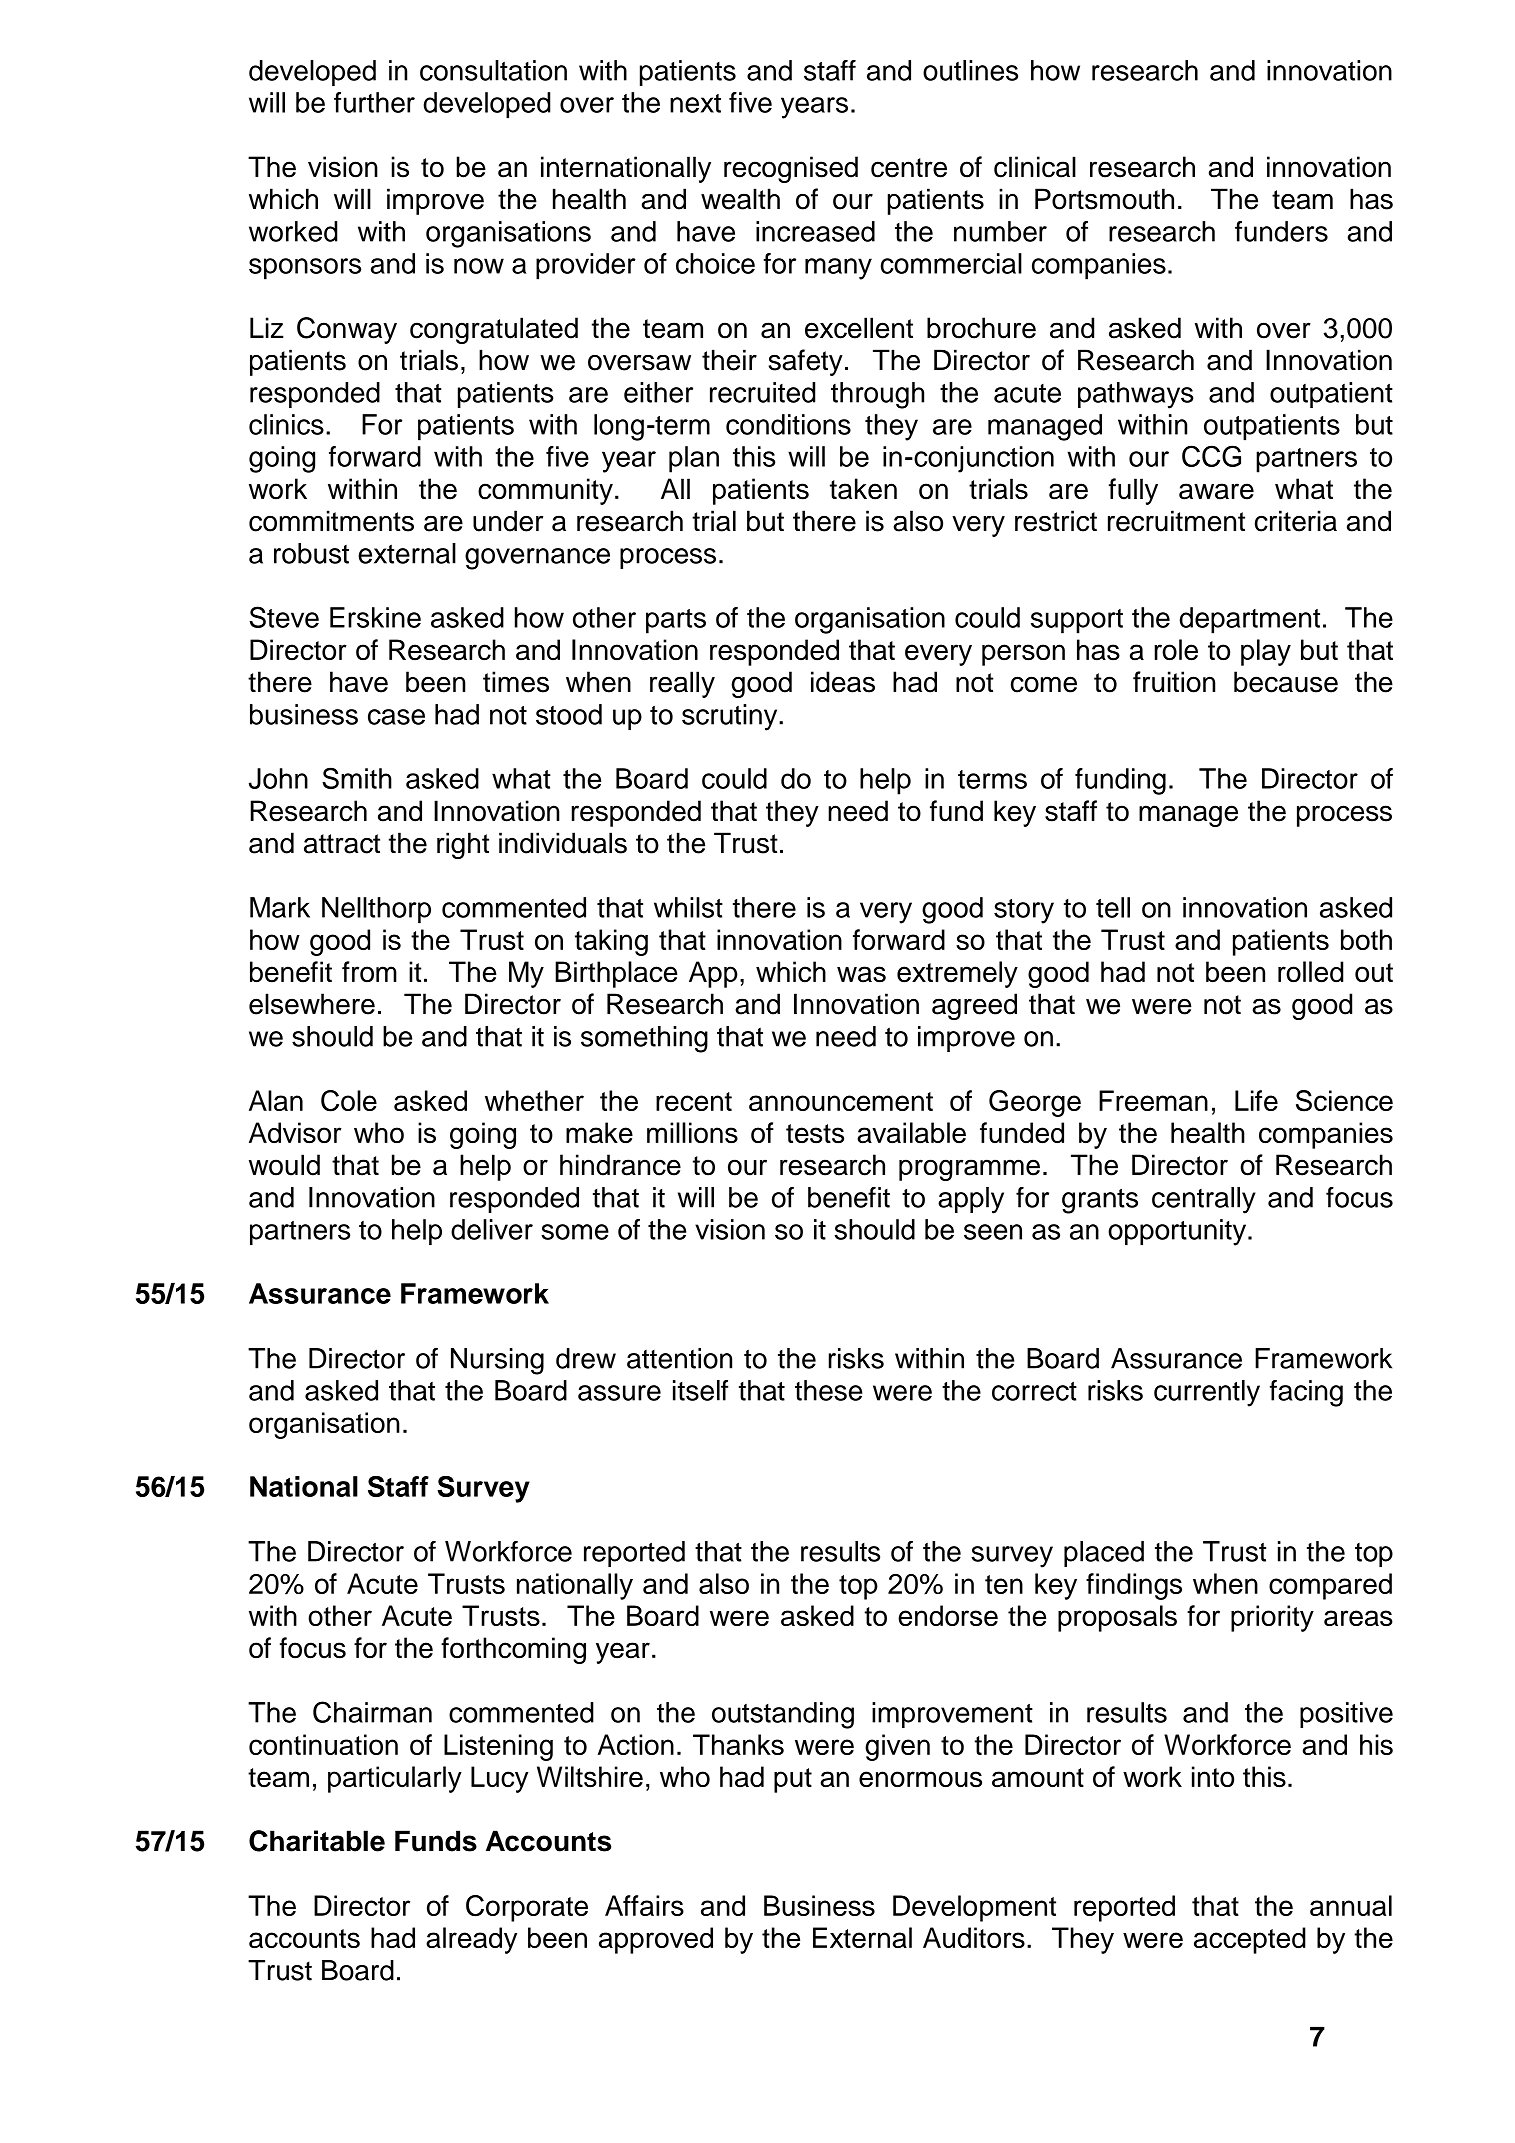 The width and height of the page is (1515, 2143). What do you see at coordinates (863, 489) in the page?
I see `taken` at bounding box center [863, 489].
